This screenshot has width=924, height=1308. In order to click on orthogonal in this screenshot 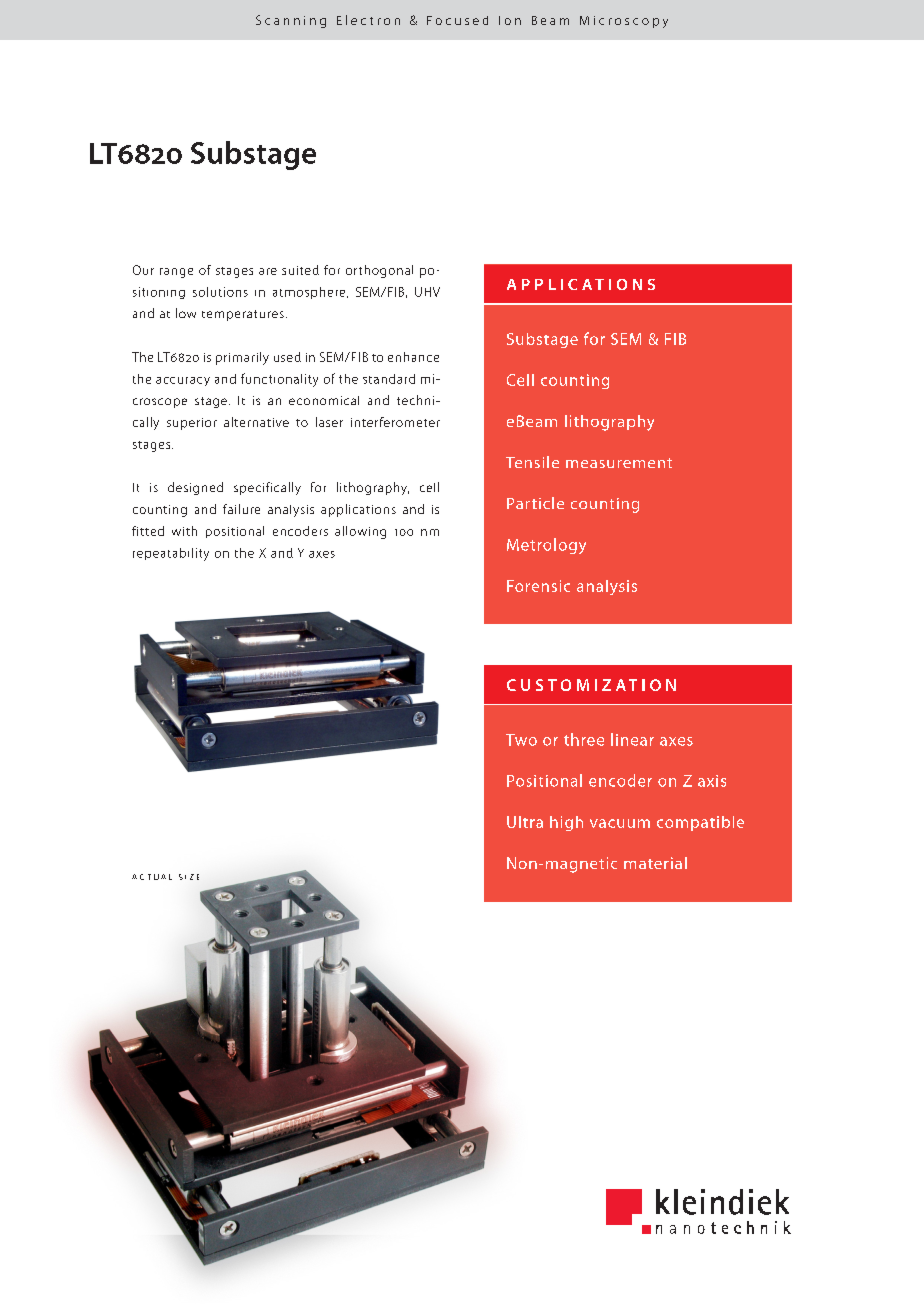, I will do `click(379, 271)`.
